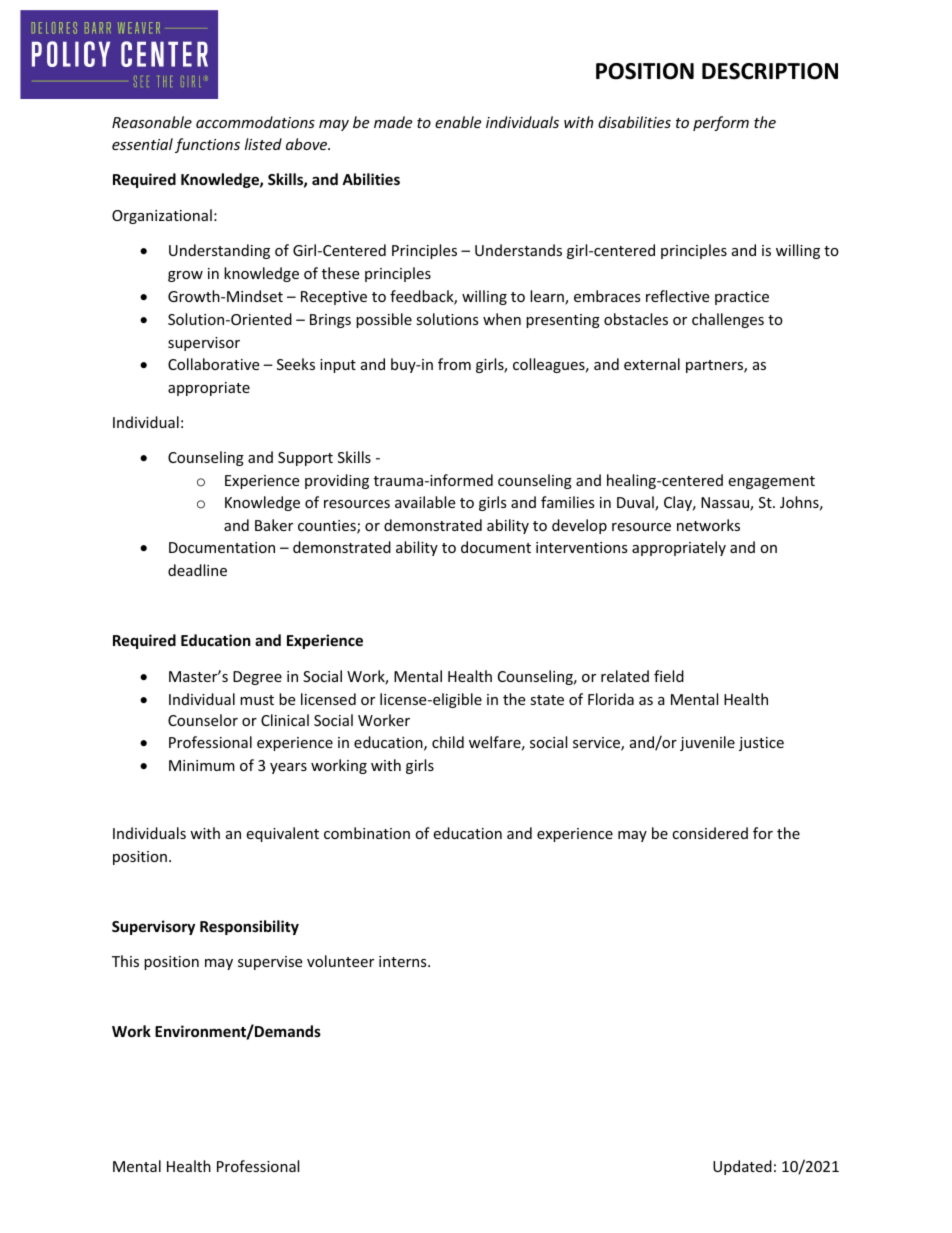 The height and width of the document is (1233, 952). Describe the element at coordinates (448, 742) in the document. I see `child` at that location.
